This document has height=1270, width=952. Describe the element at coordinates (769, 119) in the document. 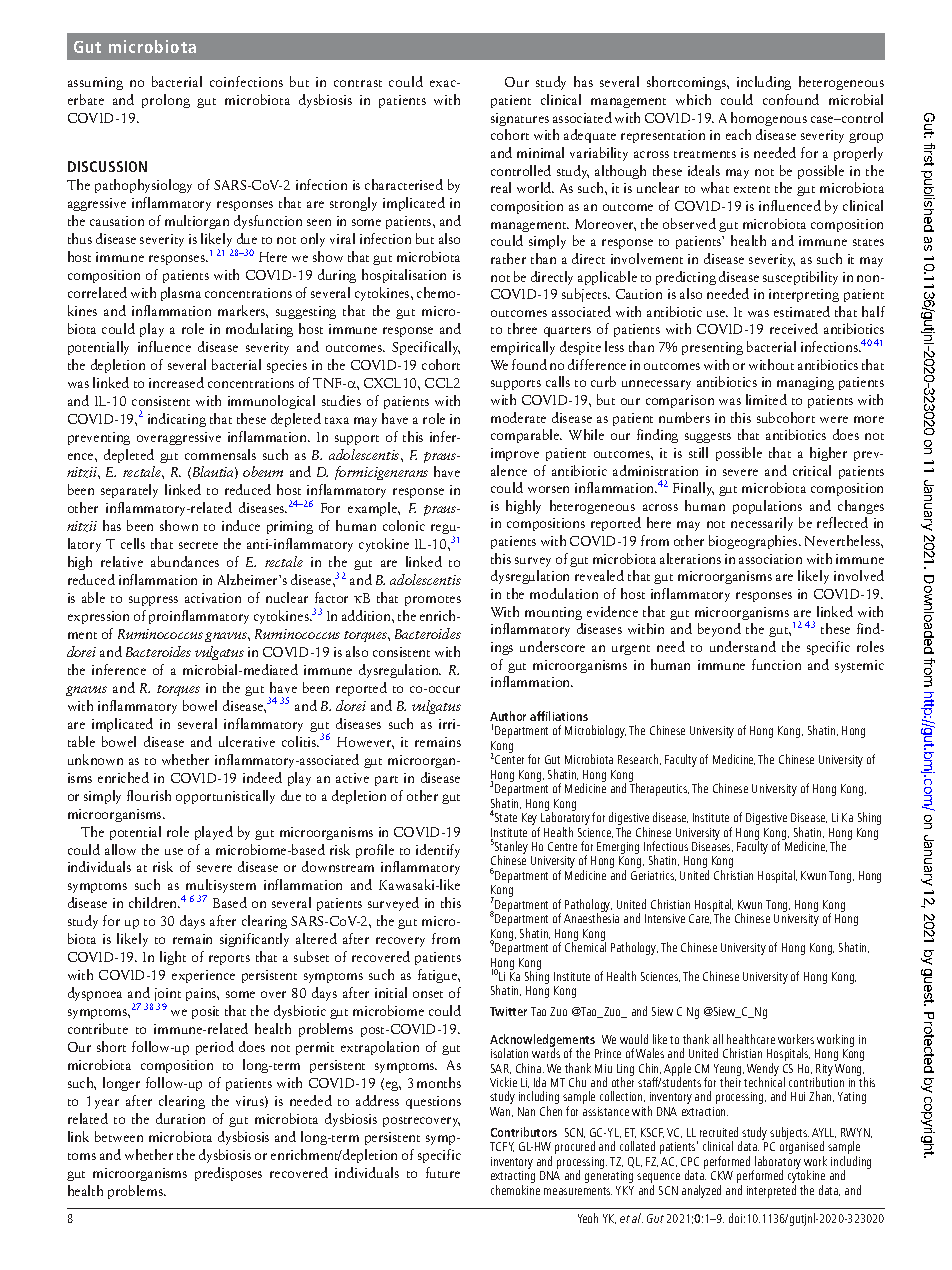

I see `homogenous` at that location.
